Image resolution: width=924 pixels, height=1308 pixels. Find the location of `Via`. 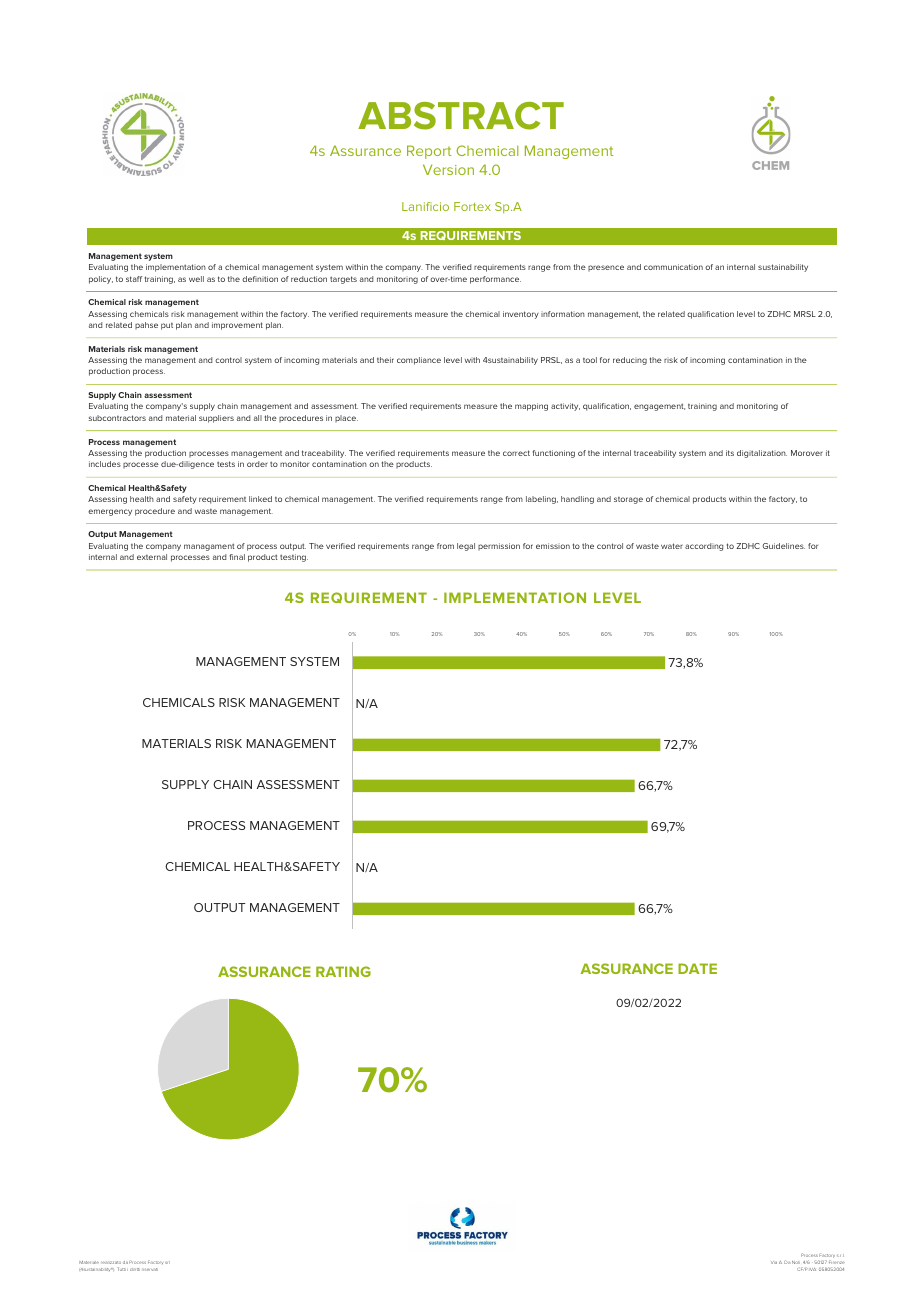

Via is located at coordinates (774, 1262).
